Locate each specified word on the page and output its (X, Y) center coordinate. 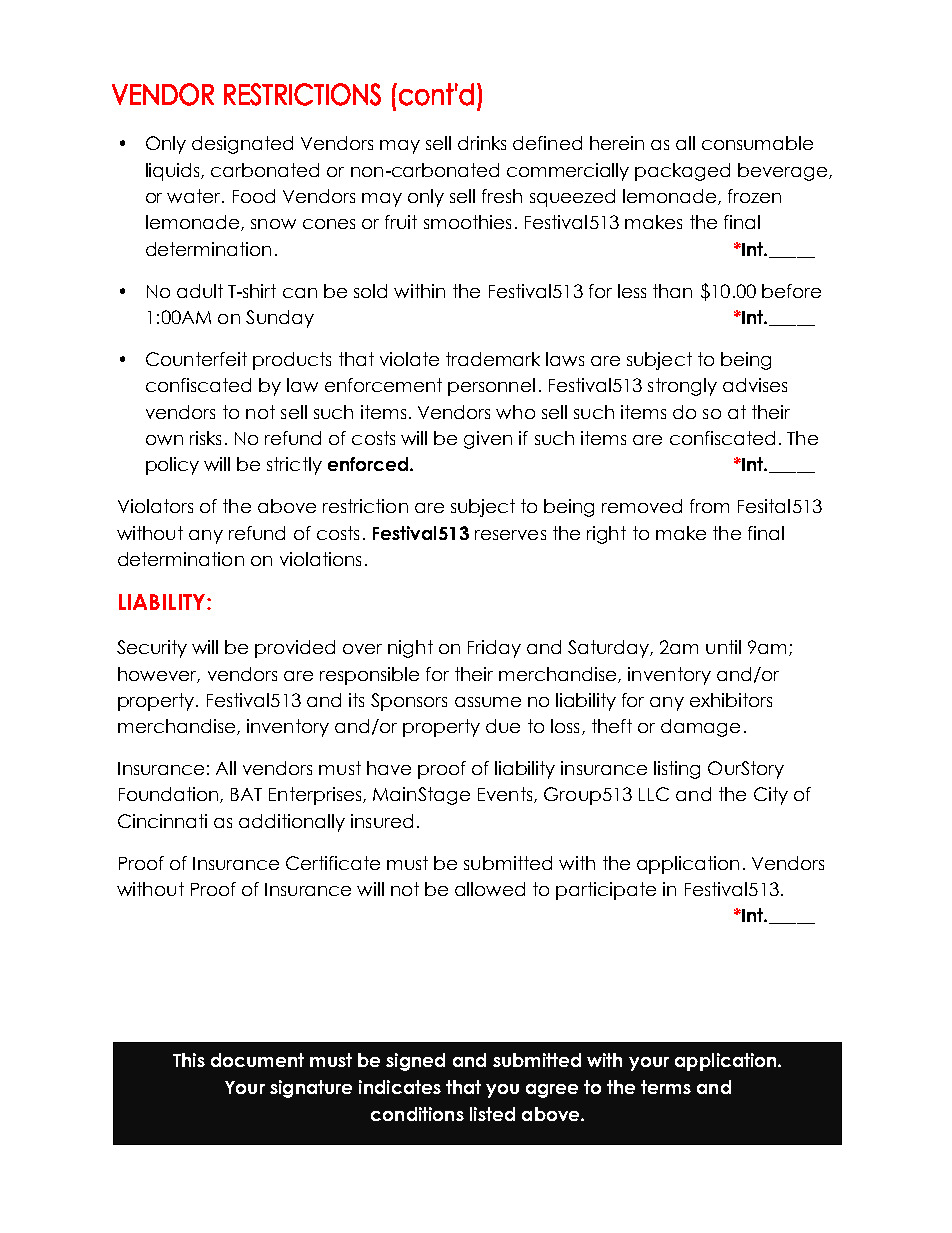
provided (295, 649)
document (257, 1060)
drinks (482, 143)
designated (242, 145)
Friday (494, 649)
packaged (682, 172)
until (723, 647)
